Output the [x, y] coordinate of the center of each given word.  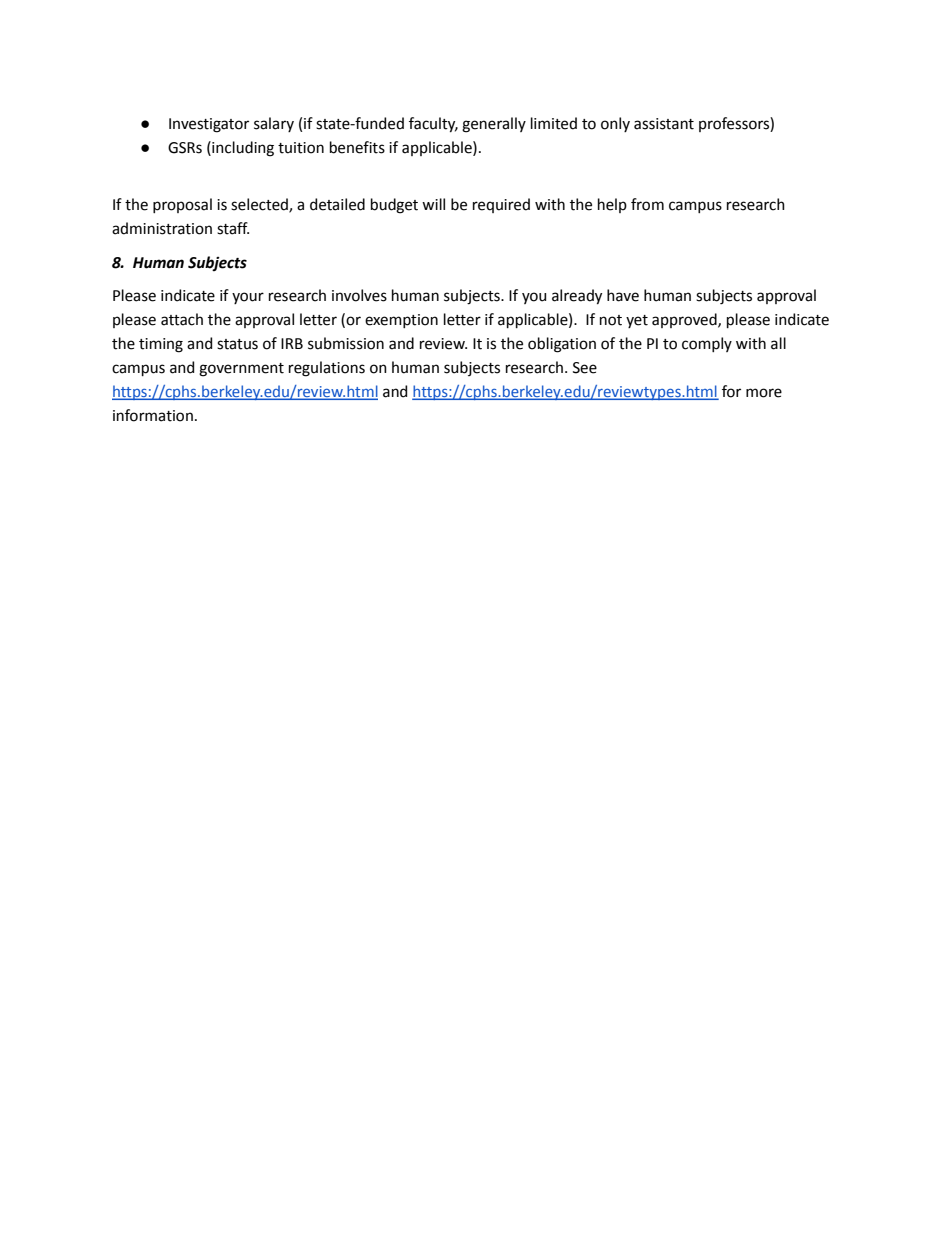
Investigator [209, 125]
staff [233, 228]
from [647, 204]
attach [182, 319]
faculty [433, 125]
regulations [327, 369]
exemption [401, 321]
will [433, 204]
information [153, 415]
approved [685, 320]
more [764, 393]
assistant [664, 124]
